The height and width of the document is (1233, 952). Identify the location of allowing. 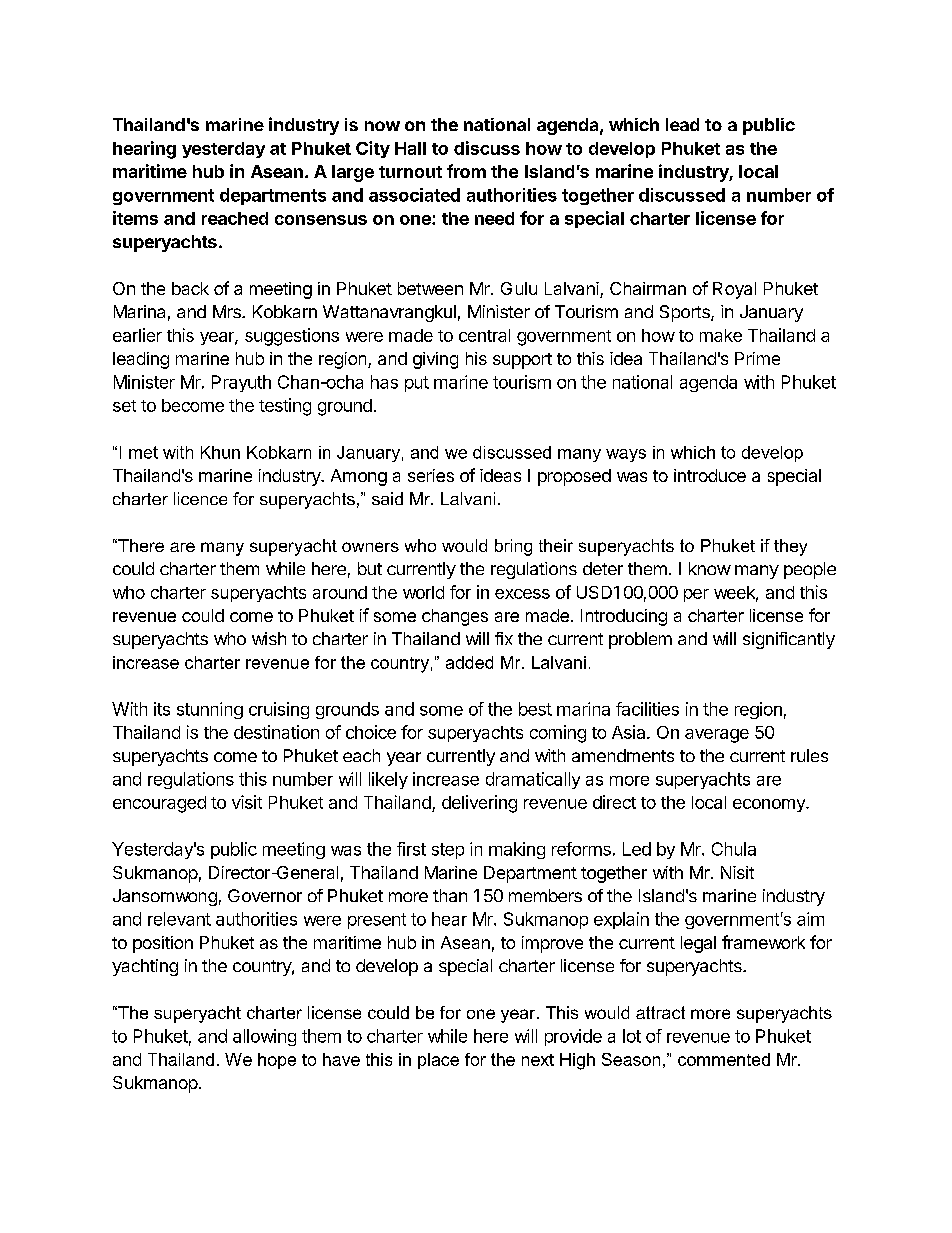
(264, 1037).
